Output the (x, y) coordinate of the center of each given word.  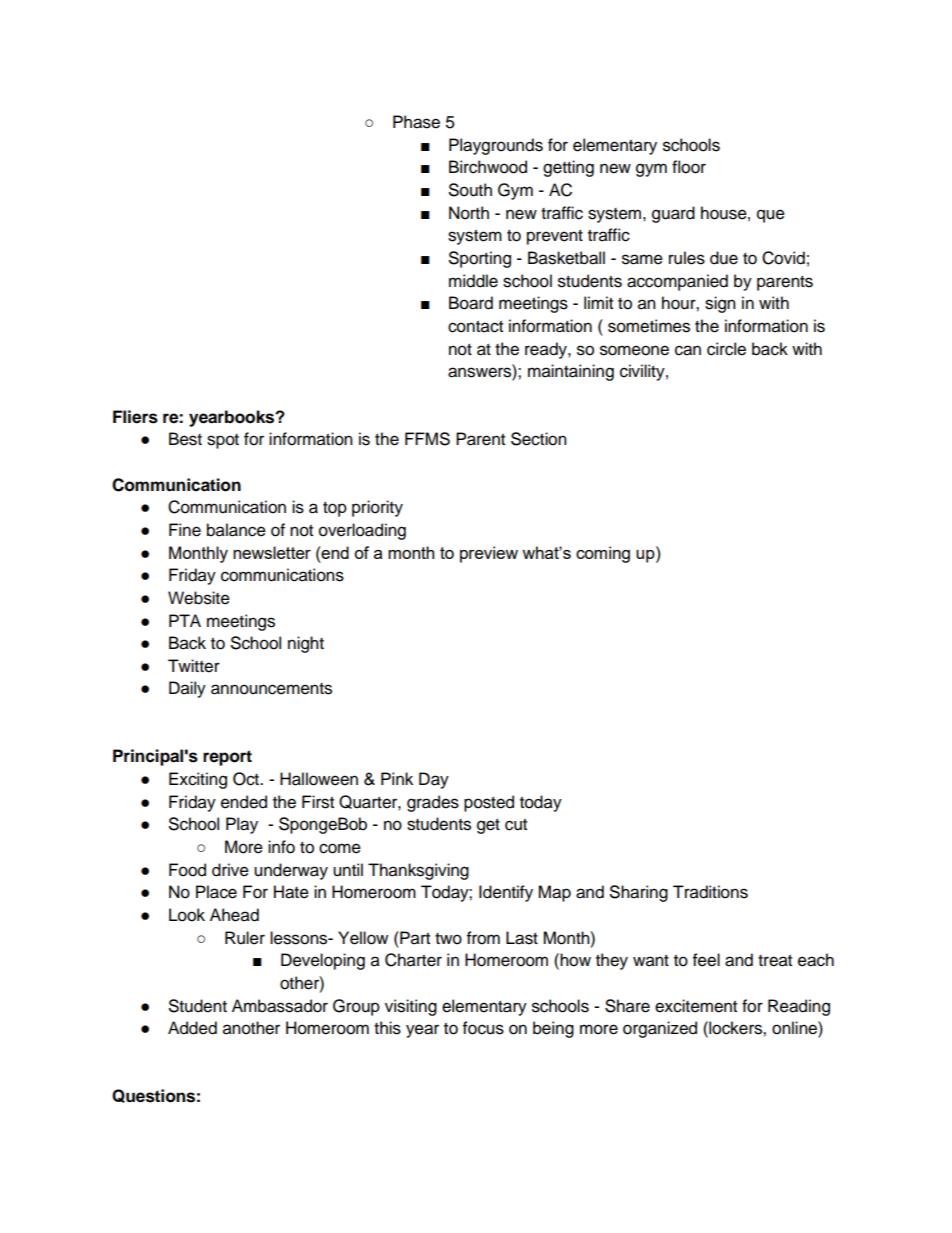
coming (603, 554)
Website (199, 598)
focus (483, 1028)
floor (689, 167)
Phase (416, 122)
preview (489, 554)
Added (192, 1028)
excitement (696, 1006)
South (470, 190)
